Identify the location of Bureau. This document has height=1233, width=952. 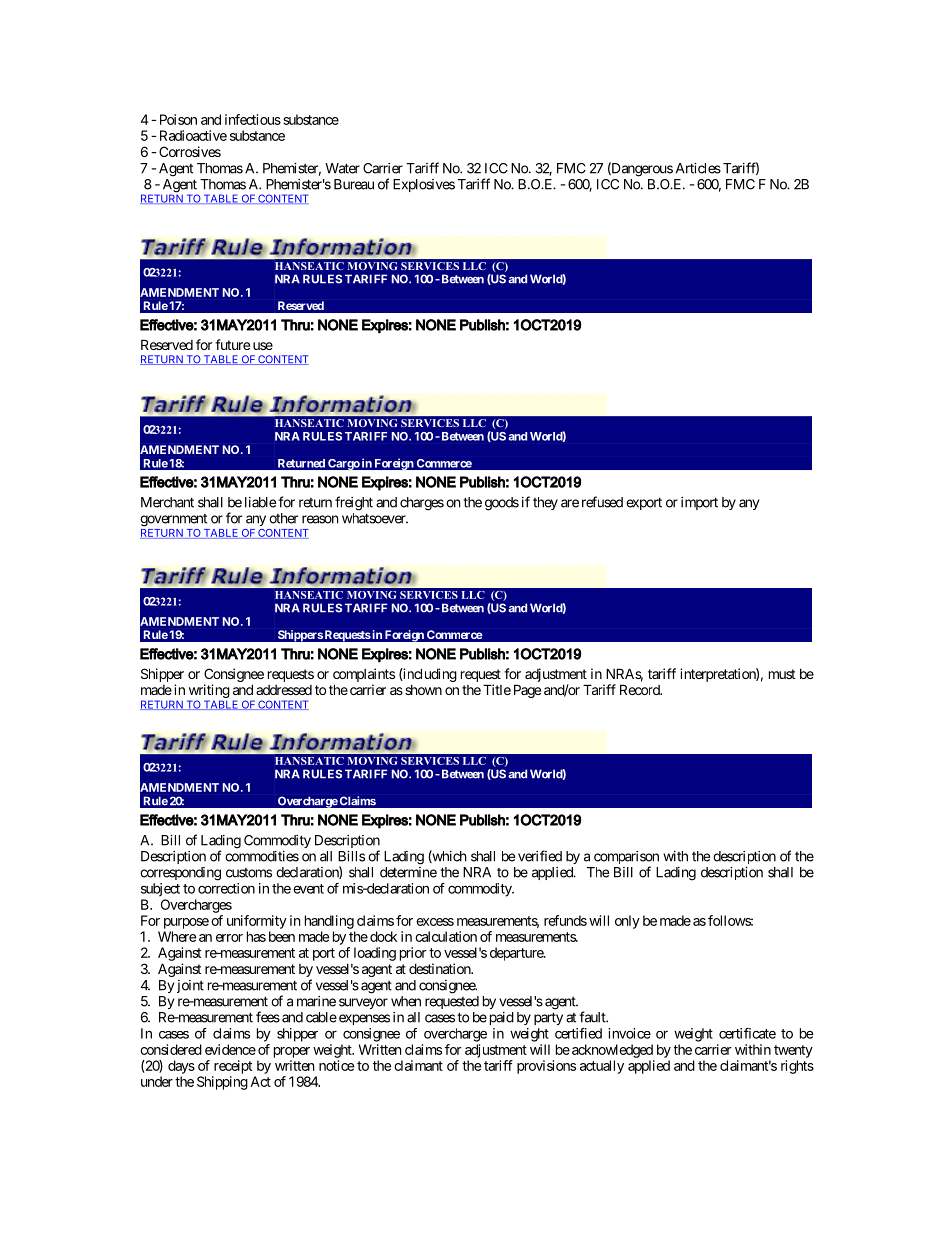
(354, 184).
